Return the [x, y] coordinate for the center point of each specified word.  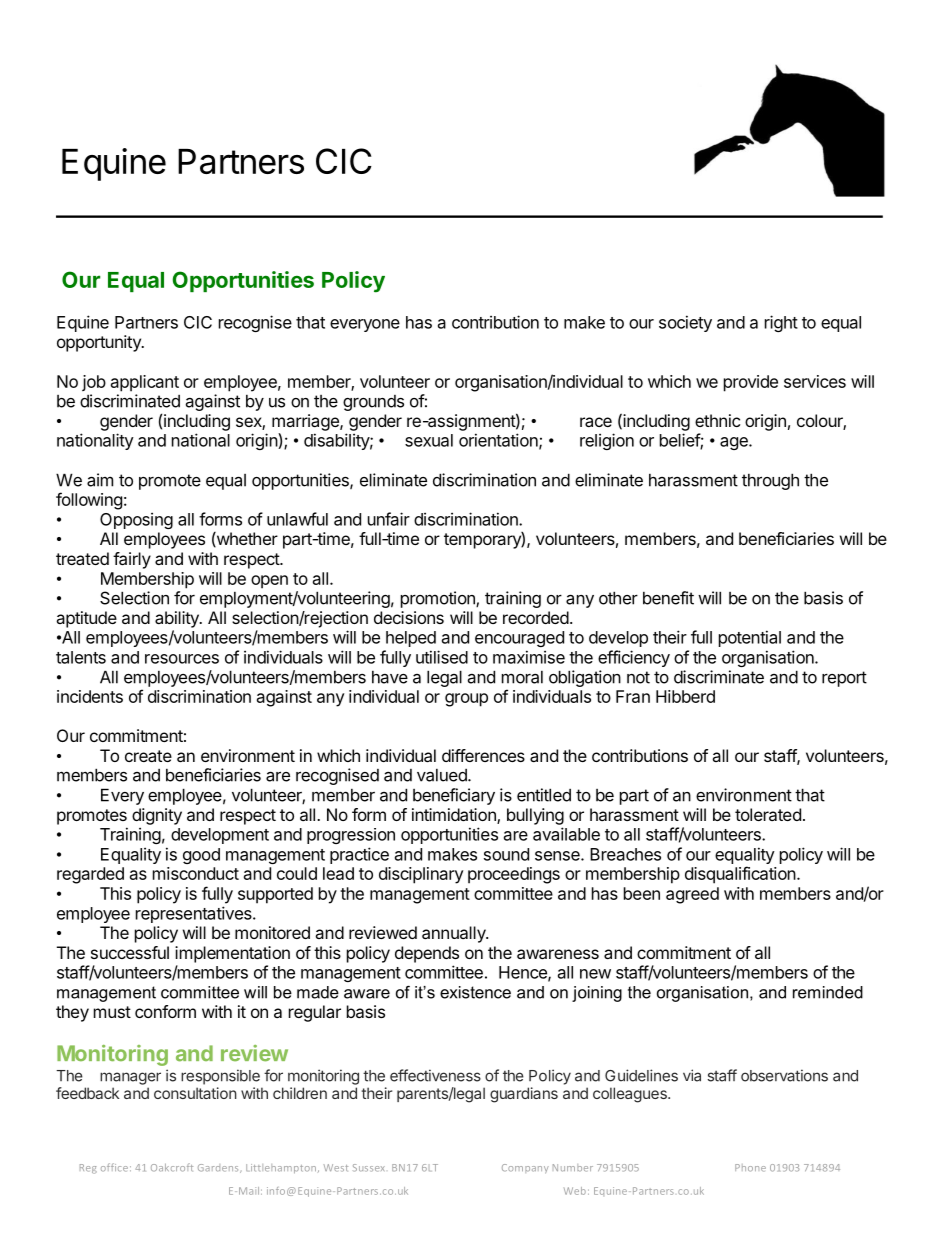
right [781, 323]
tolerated [768, 814]
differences [483, 755]
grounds [373, 403]
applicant [145, 383]
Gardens [219, 1168]
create [148, 756]
